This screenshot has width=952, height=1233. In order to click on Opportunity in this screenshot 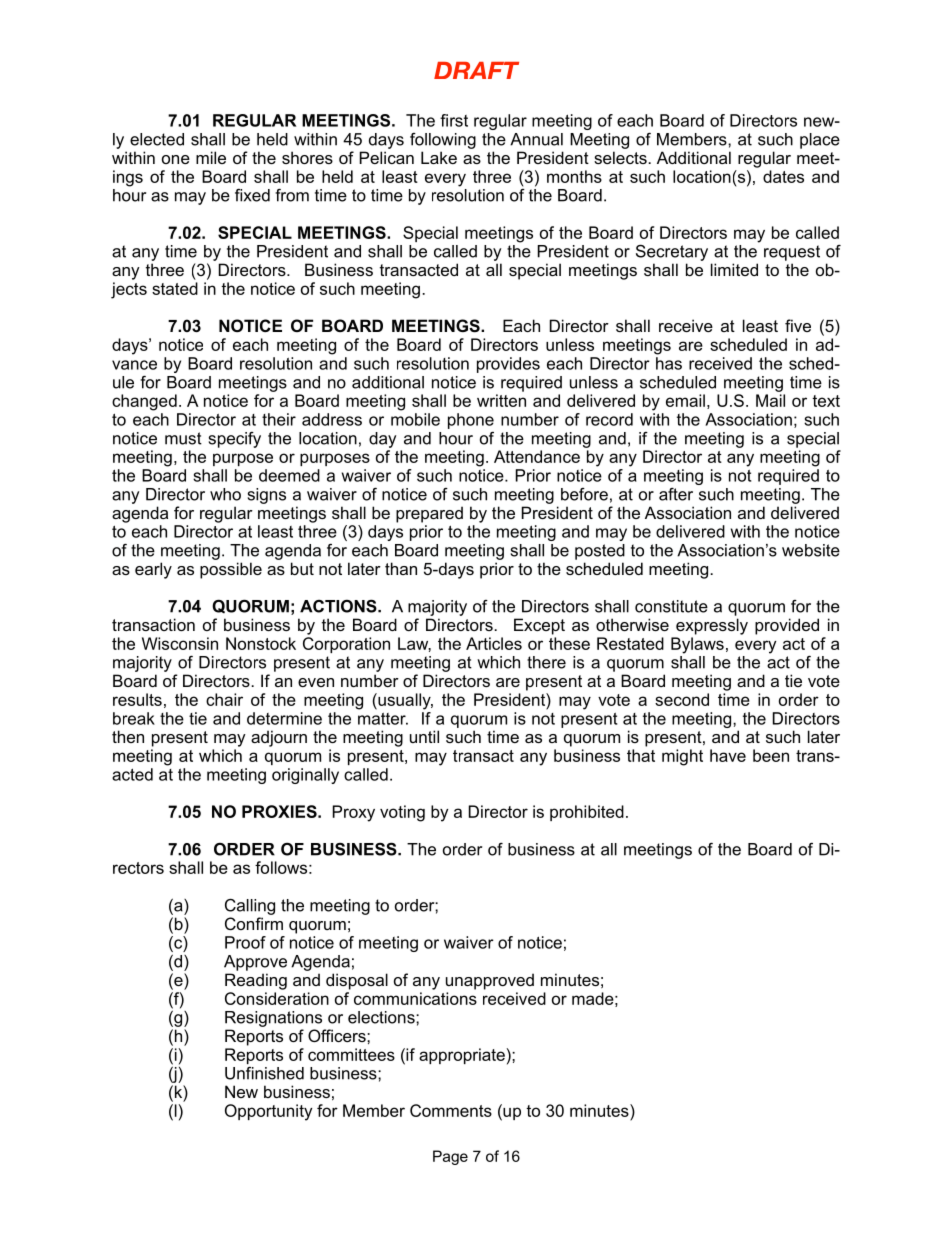, I will do `click(268, 1112)`.
